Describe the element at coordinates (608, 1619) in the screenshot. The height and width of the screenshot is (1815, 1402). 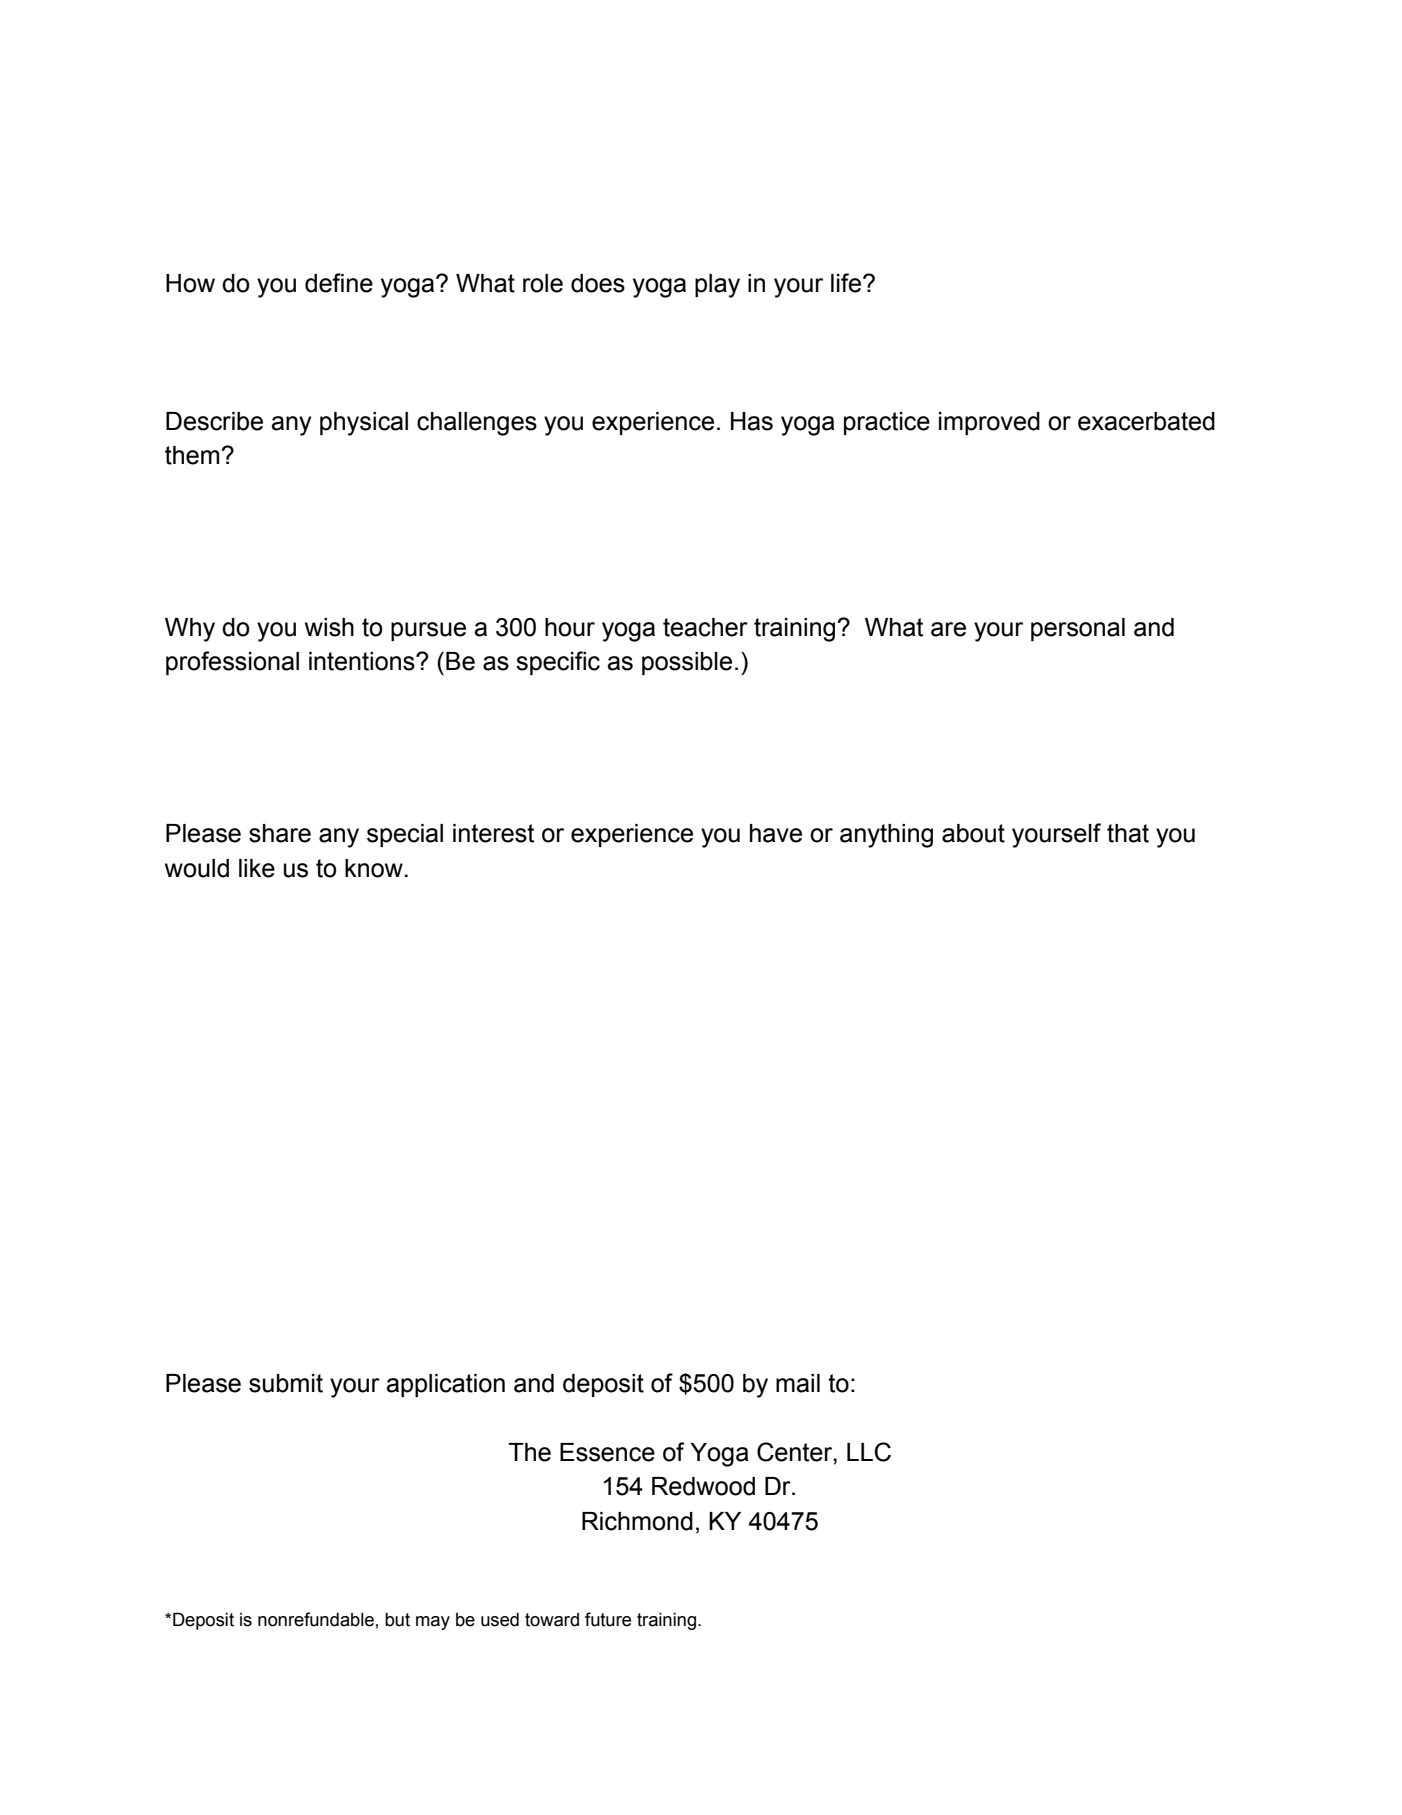
I see `future` at that location.
